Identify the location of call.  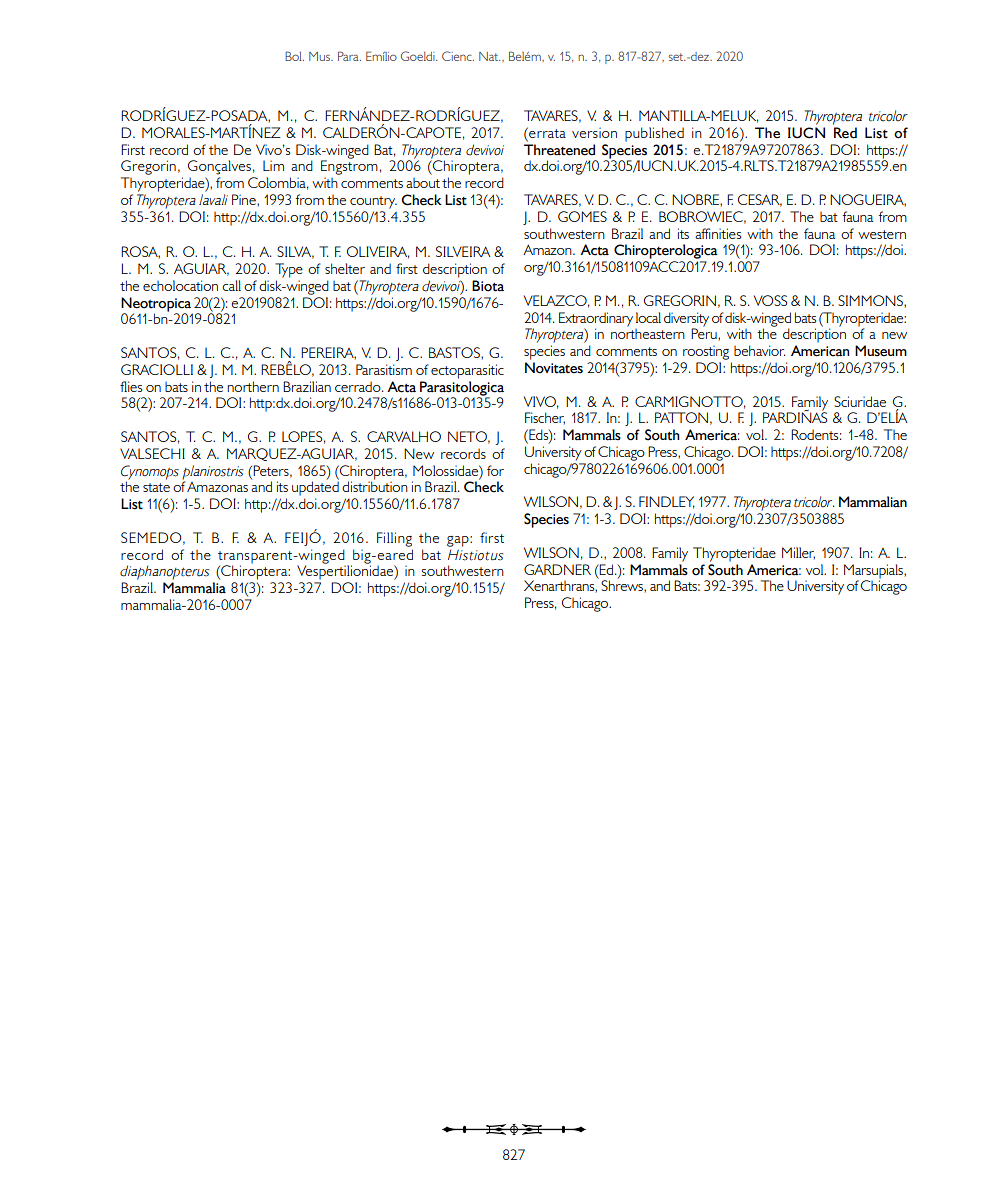
(231, 285).
